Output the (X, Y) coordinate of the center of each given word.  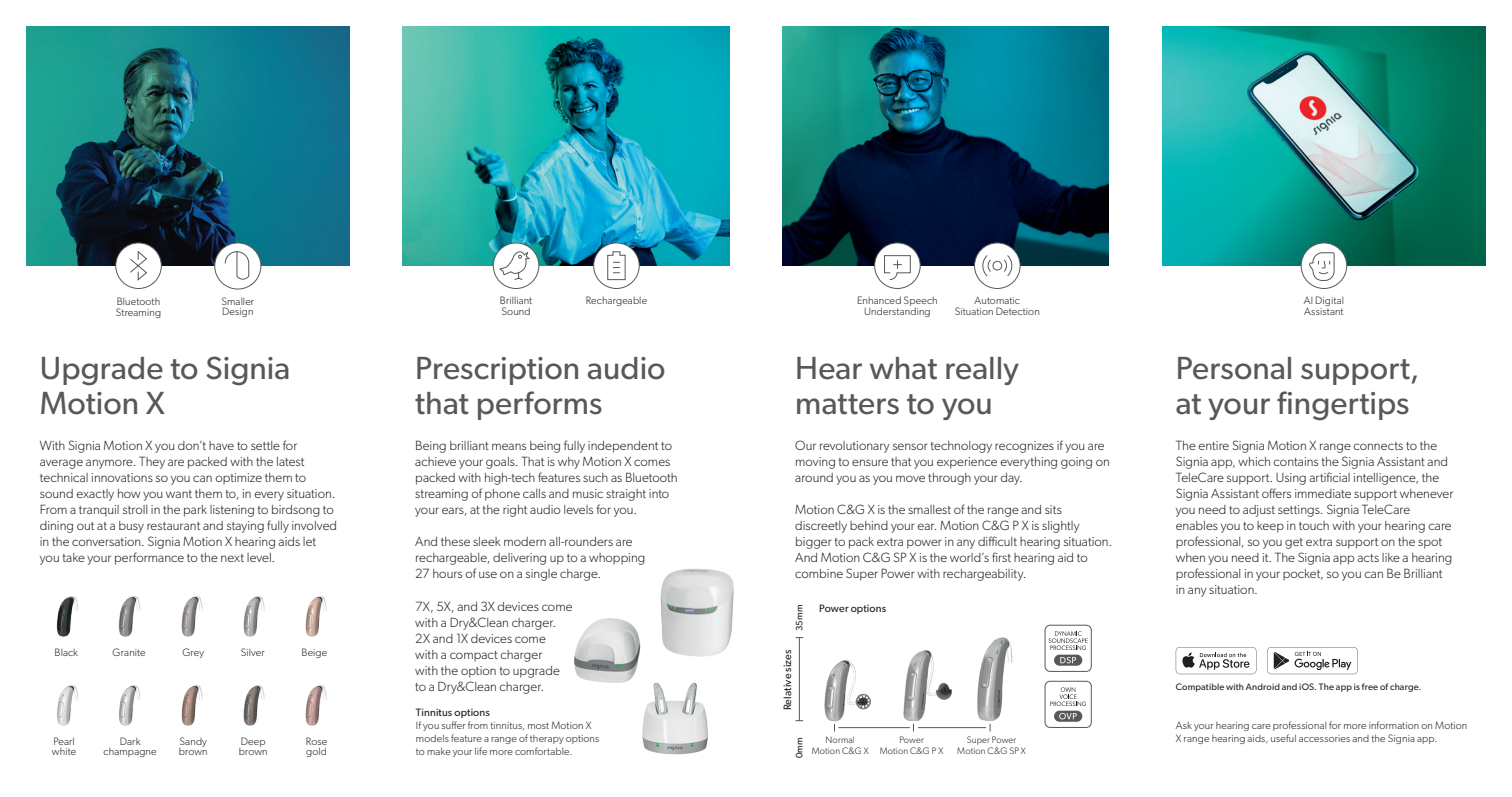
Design (238, 312)
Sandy (193, 743)
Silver (253, 652)
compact (474, 656)
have (221, 445)
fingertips (1343, 406)
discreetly (821, 527)
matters (848, 404)
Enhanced (879, 300)
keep (1270, 527)
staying (245, 527)
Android (1262, 686)
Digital (1329, 302)
